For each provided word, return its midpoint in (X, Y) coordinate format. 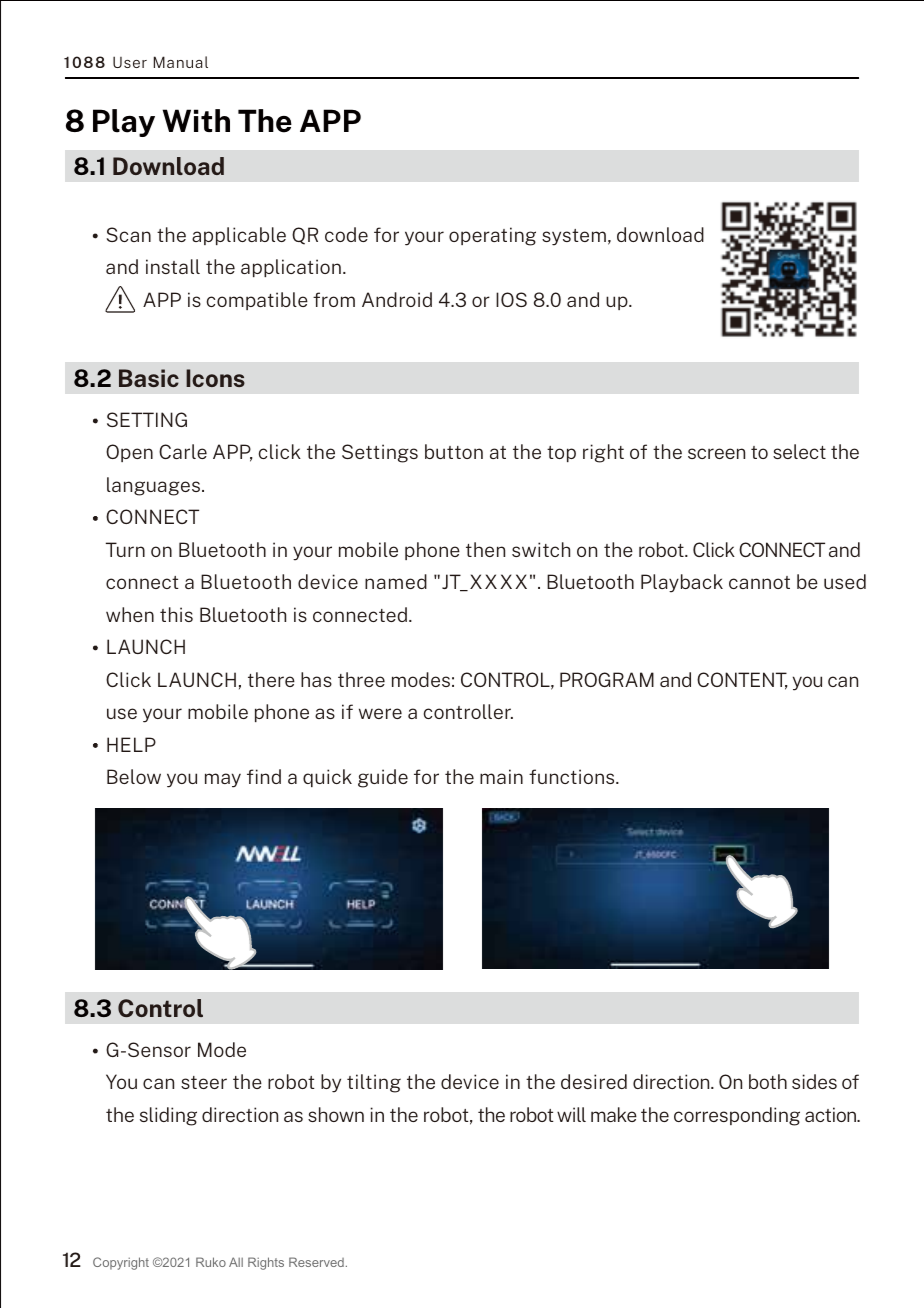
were (380, 713)
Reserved (316, 1262)
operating (492, 236)
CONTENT (742, 681)
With (196, 120)
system (574, 237)
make (614, 1114)
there (271, 679)
